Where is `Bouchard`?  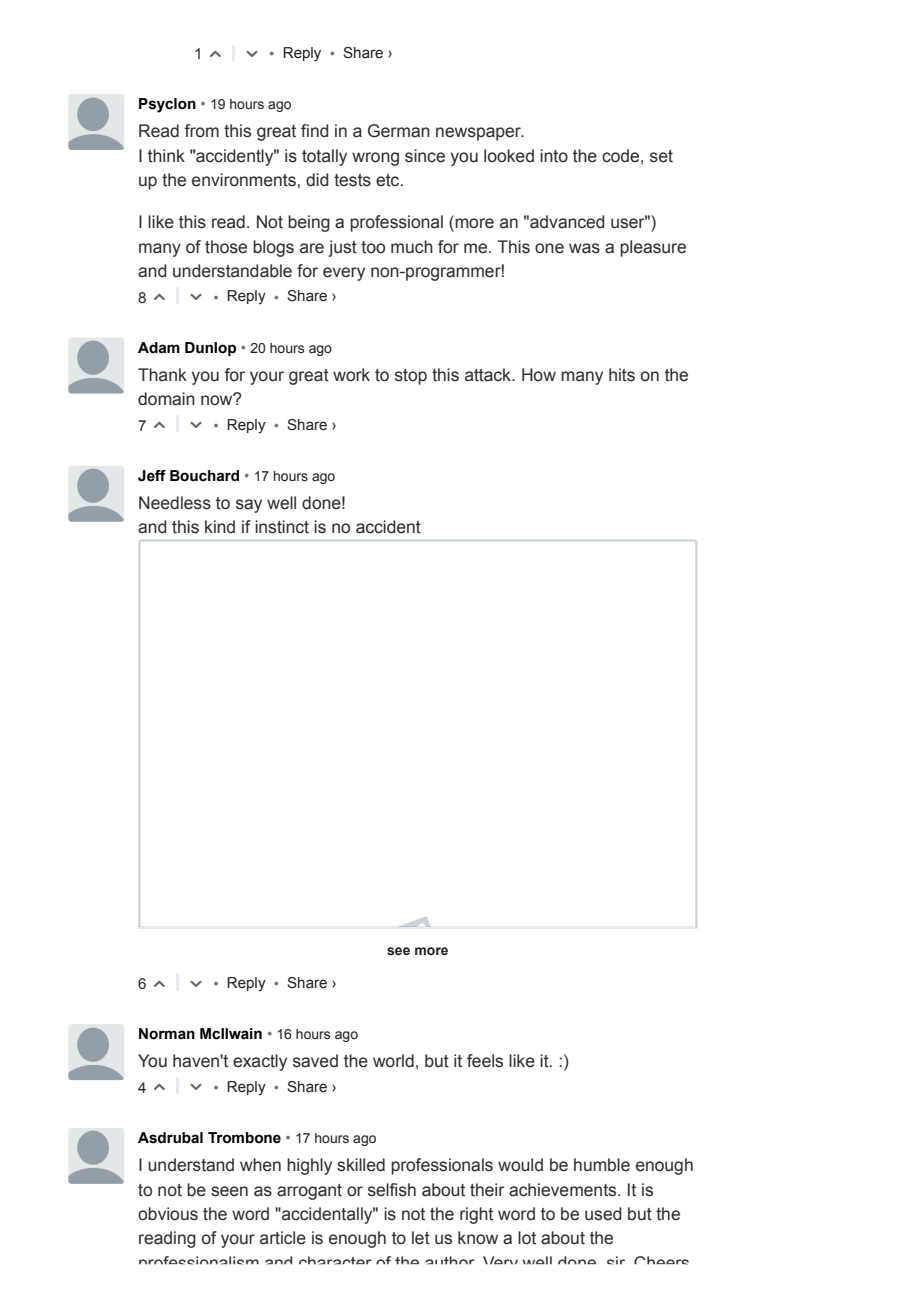 Bouchard is located at coordinates (204, 476).
